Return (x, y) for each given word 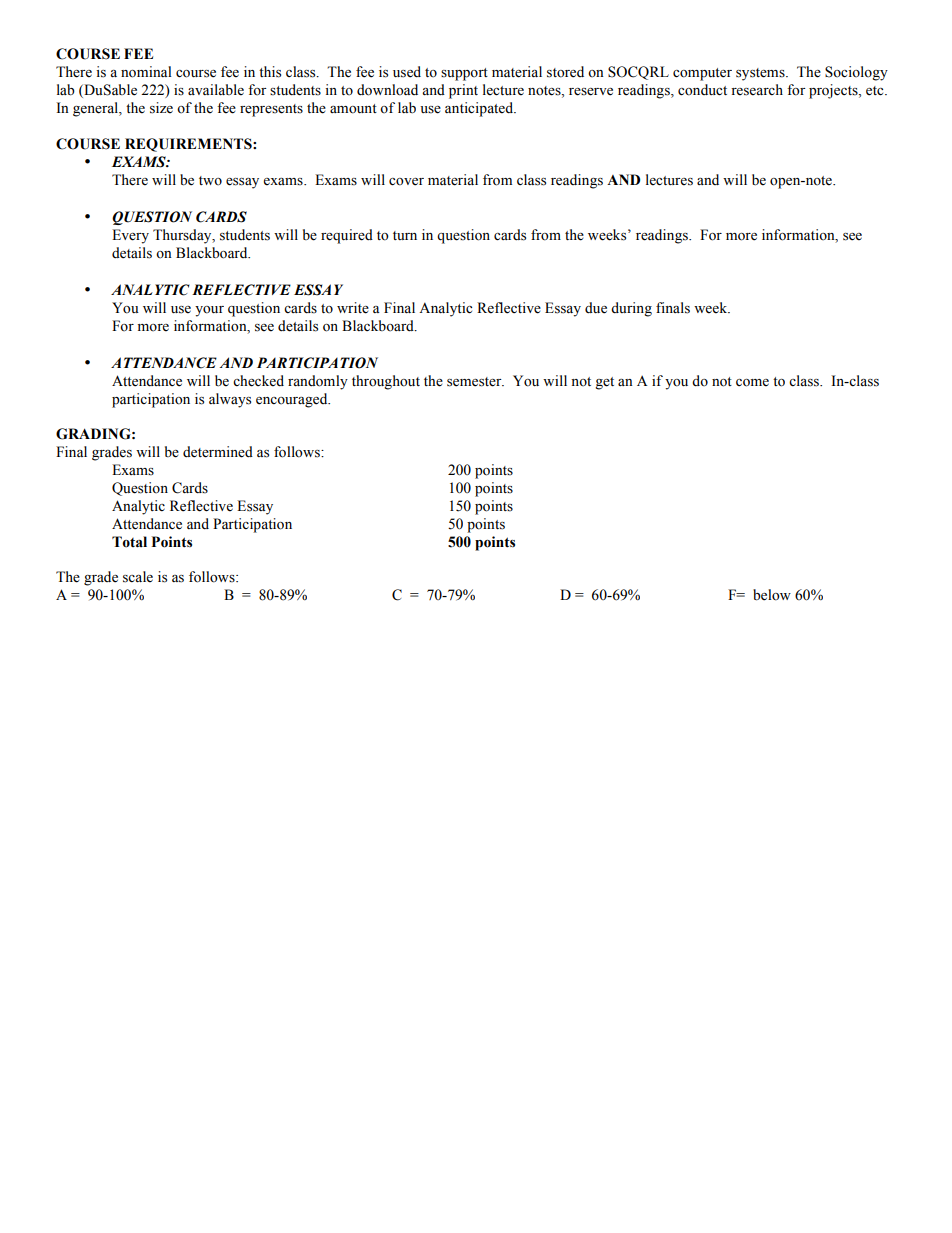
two (210, 181)
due (596, 308)
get (604, 383)
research (757, 90)
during (631, 309)
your (209, 311)
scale (138, 577)
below (772, 595)
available (216, 90)
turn (405, 235)
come (752, 383)
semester (475, 382)
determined (218, 452)
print (463, 91)
